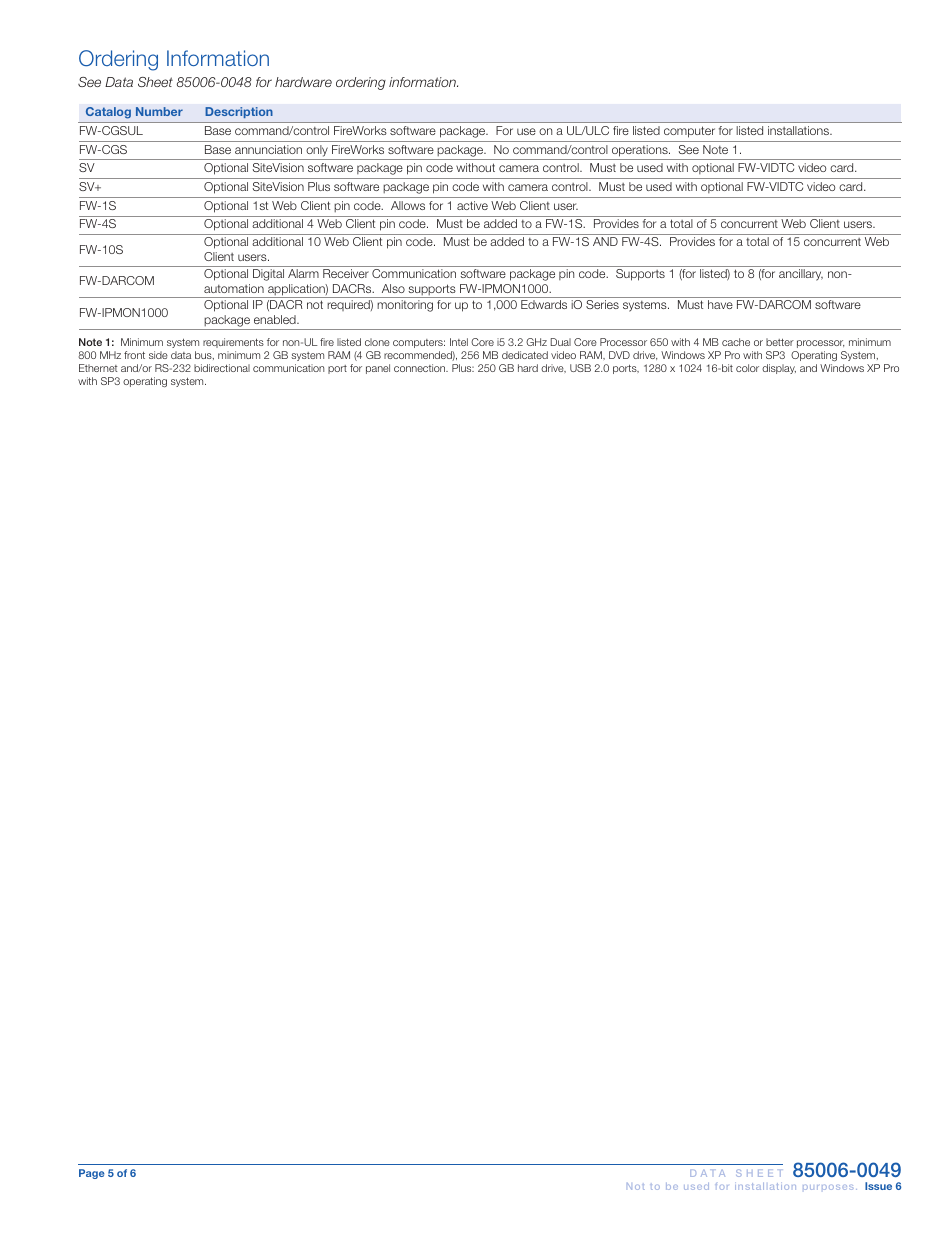 This document has width=952, height=1233. What do you see at coordinates (828, 1187) in the document?
I see `purposes` at bounding box center [828, 1187].
